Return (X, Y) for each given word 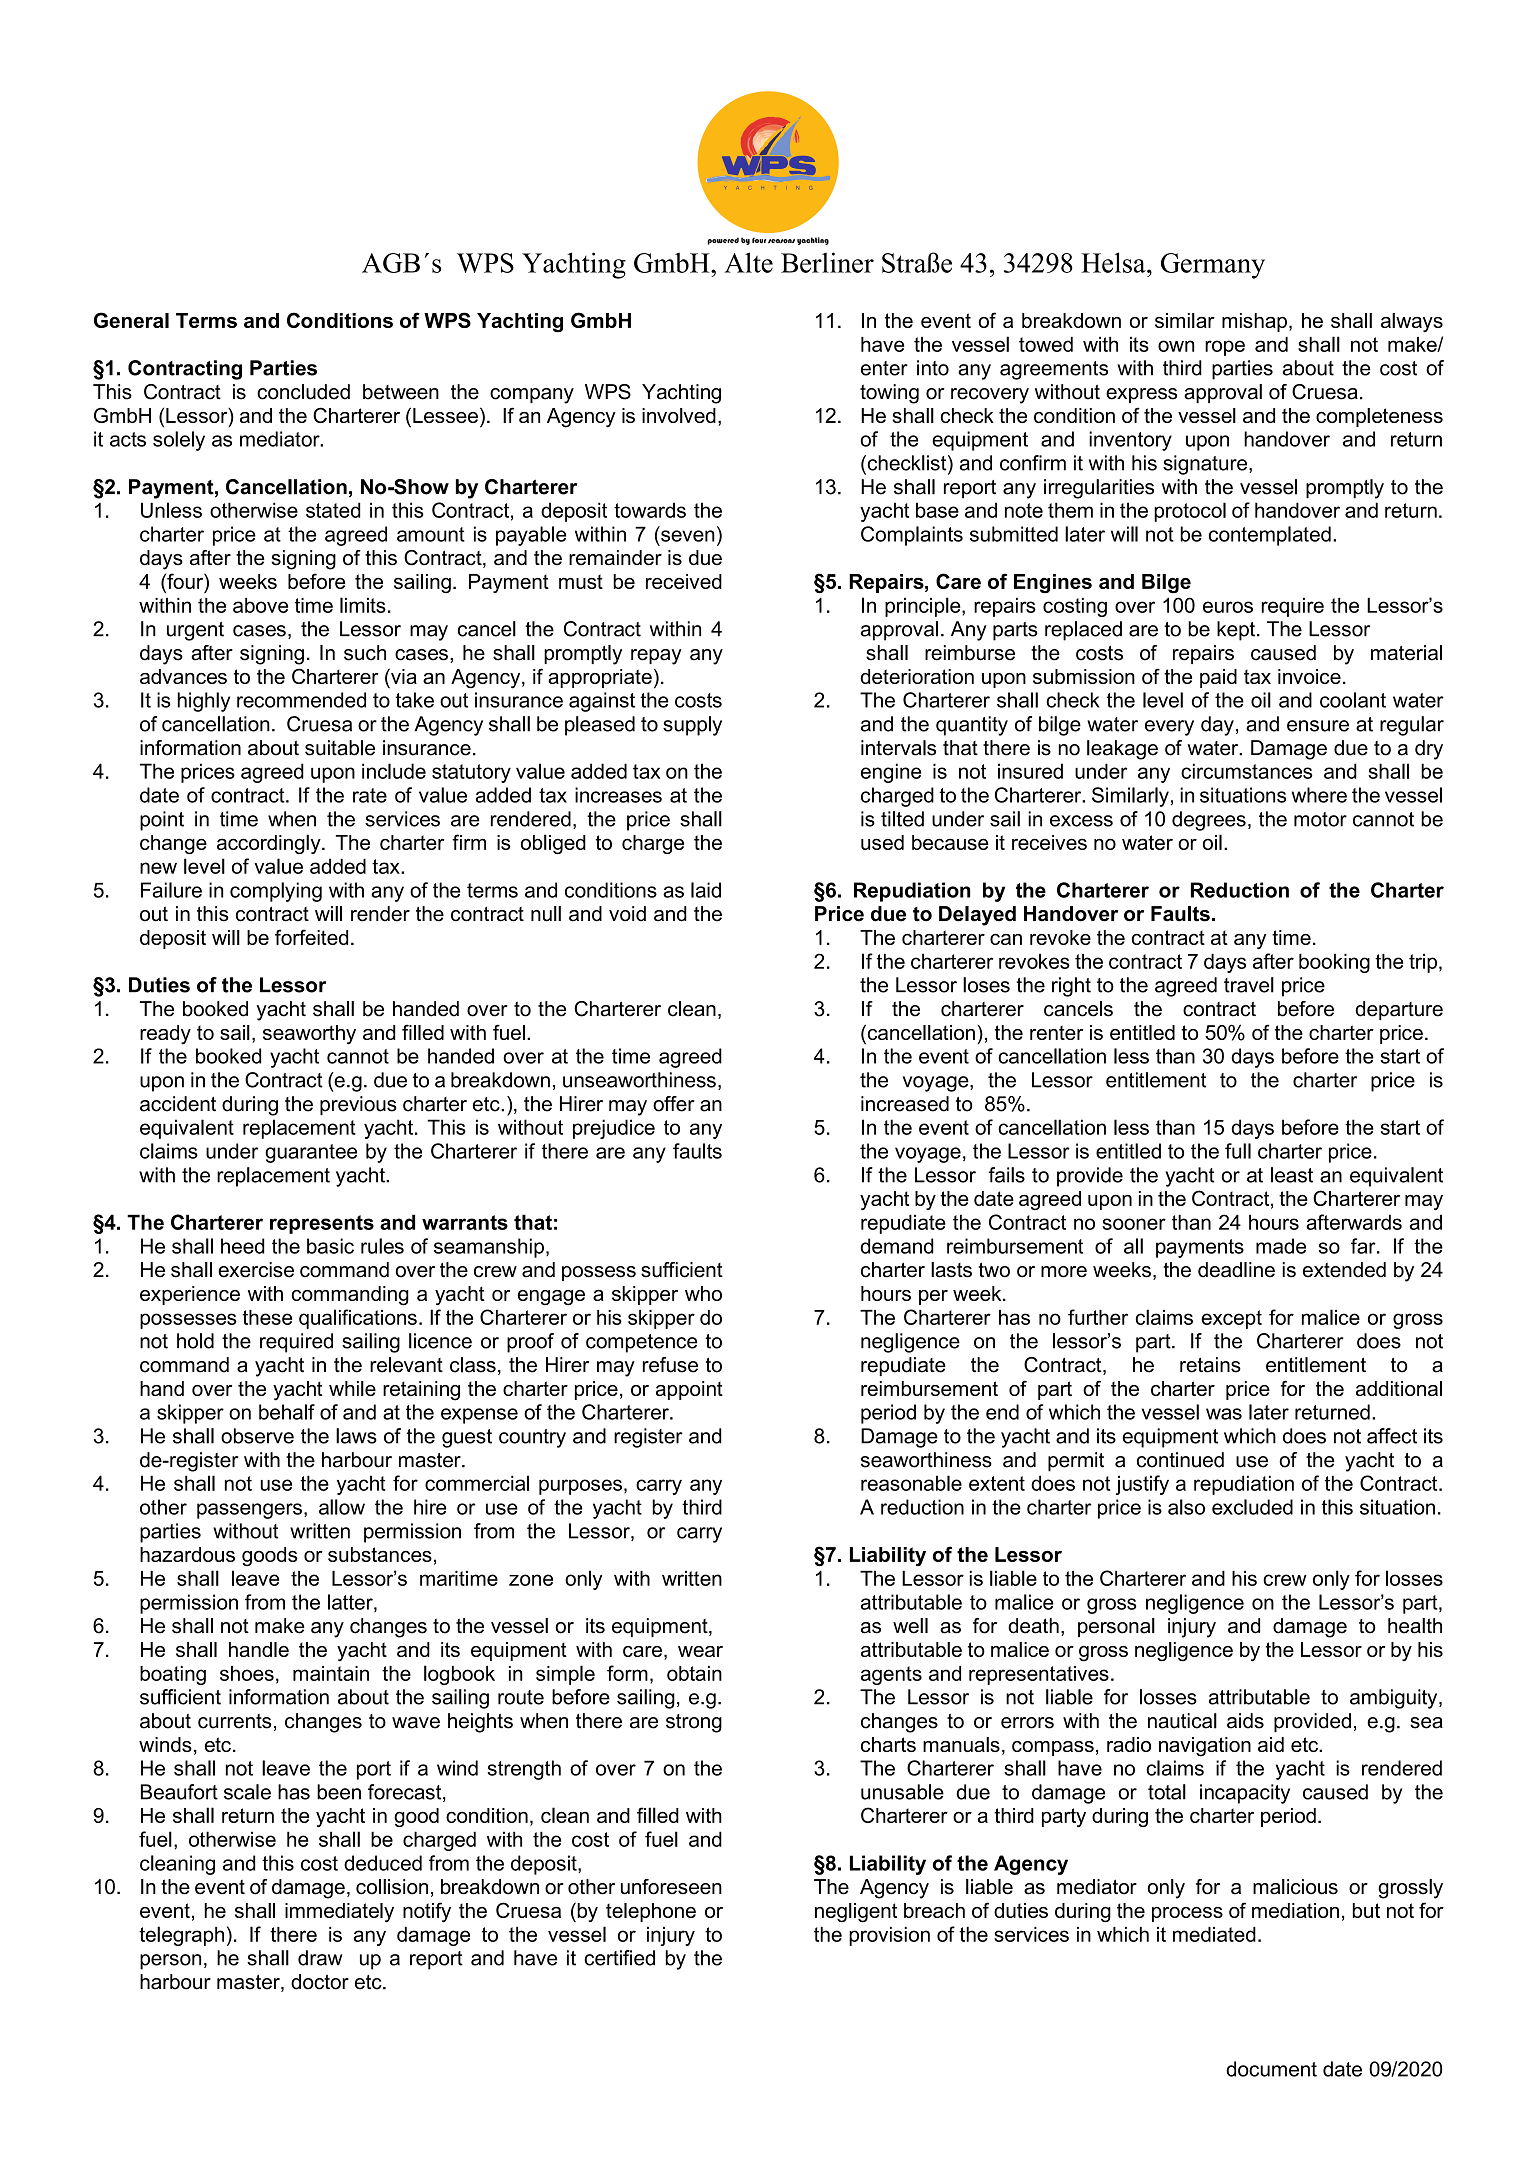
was (1224, 1414)
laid (706, 890)
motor (1320, 819)
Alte (748, 262)
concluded (303, 392)
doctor (320, 1982)
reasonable (911, 1483)
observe (257, 1436)
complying (276, 892)
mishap (1254, 322)
